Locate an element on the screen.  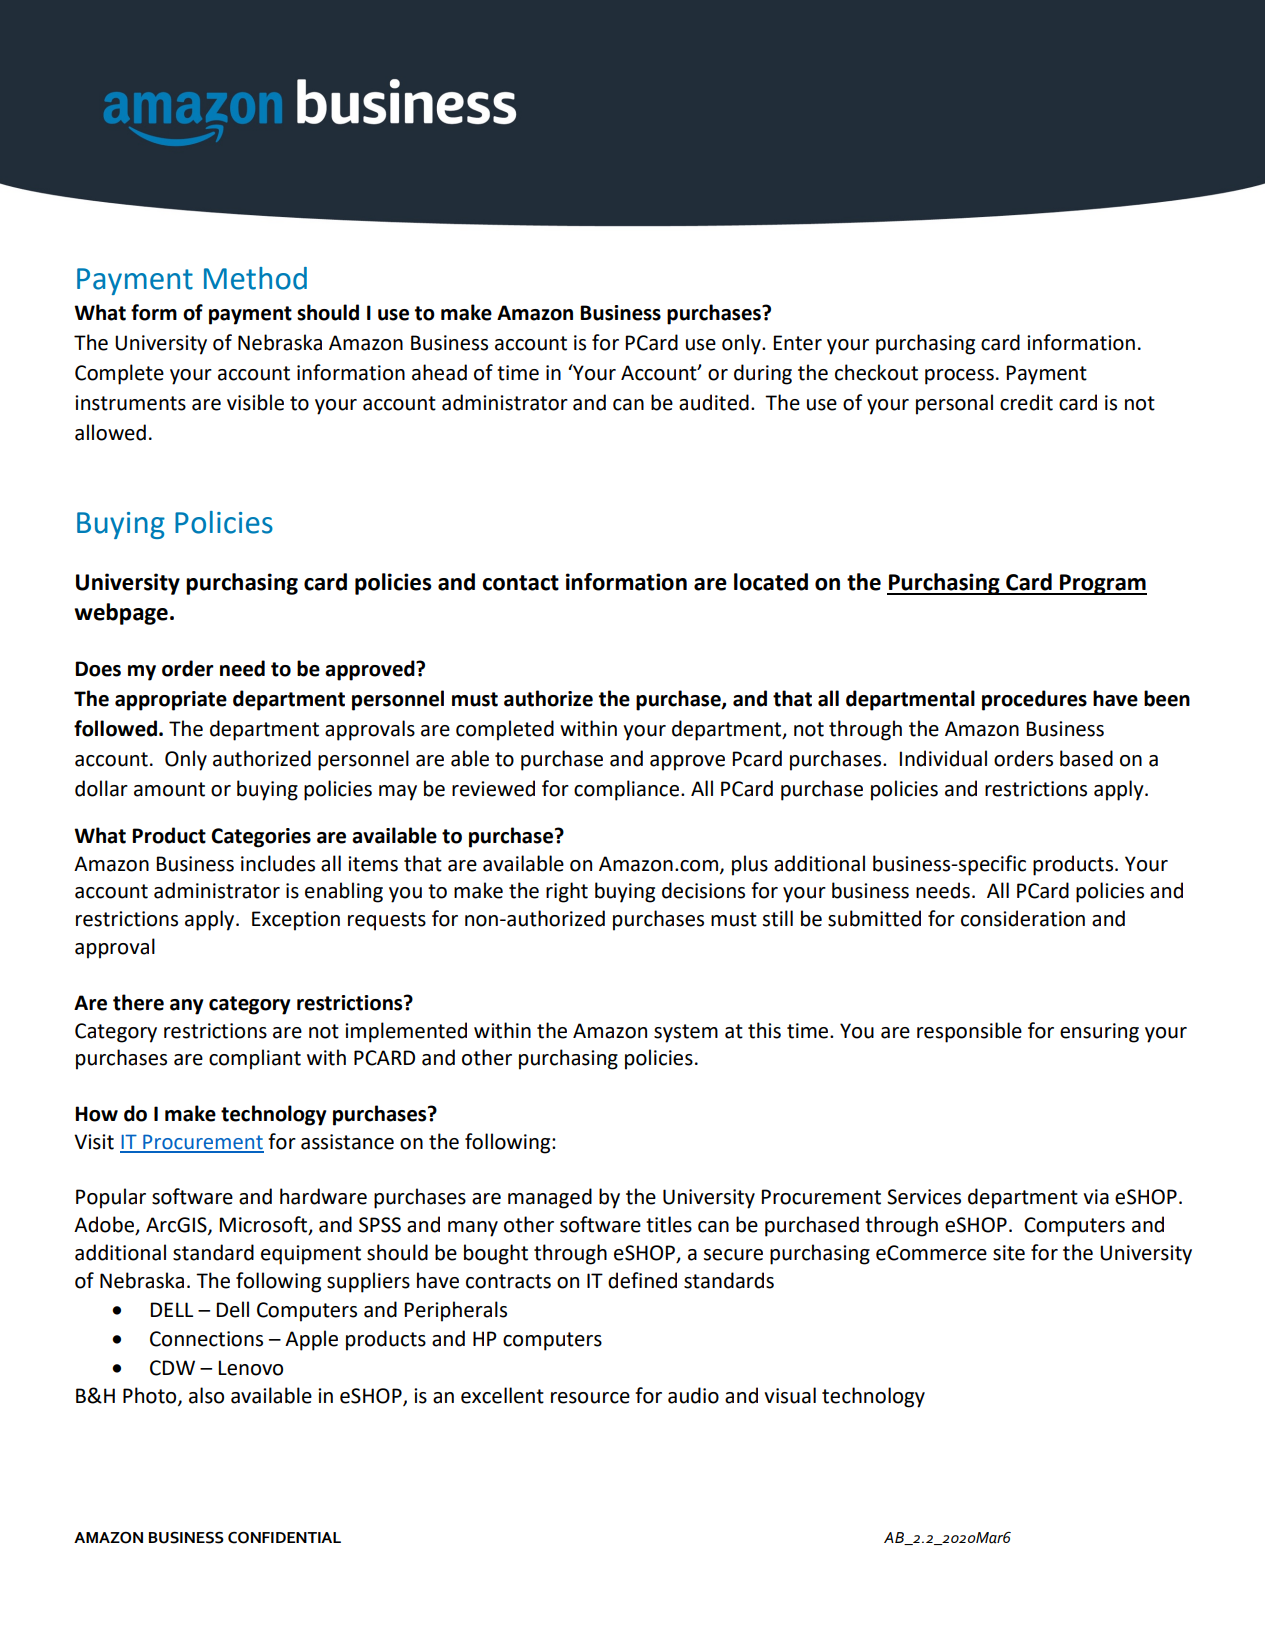
CONFIDENTIAL is located at coordinates (284, 1538).
